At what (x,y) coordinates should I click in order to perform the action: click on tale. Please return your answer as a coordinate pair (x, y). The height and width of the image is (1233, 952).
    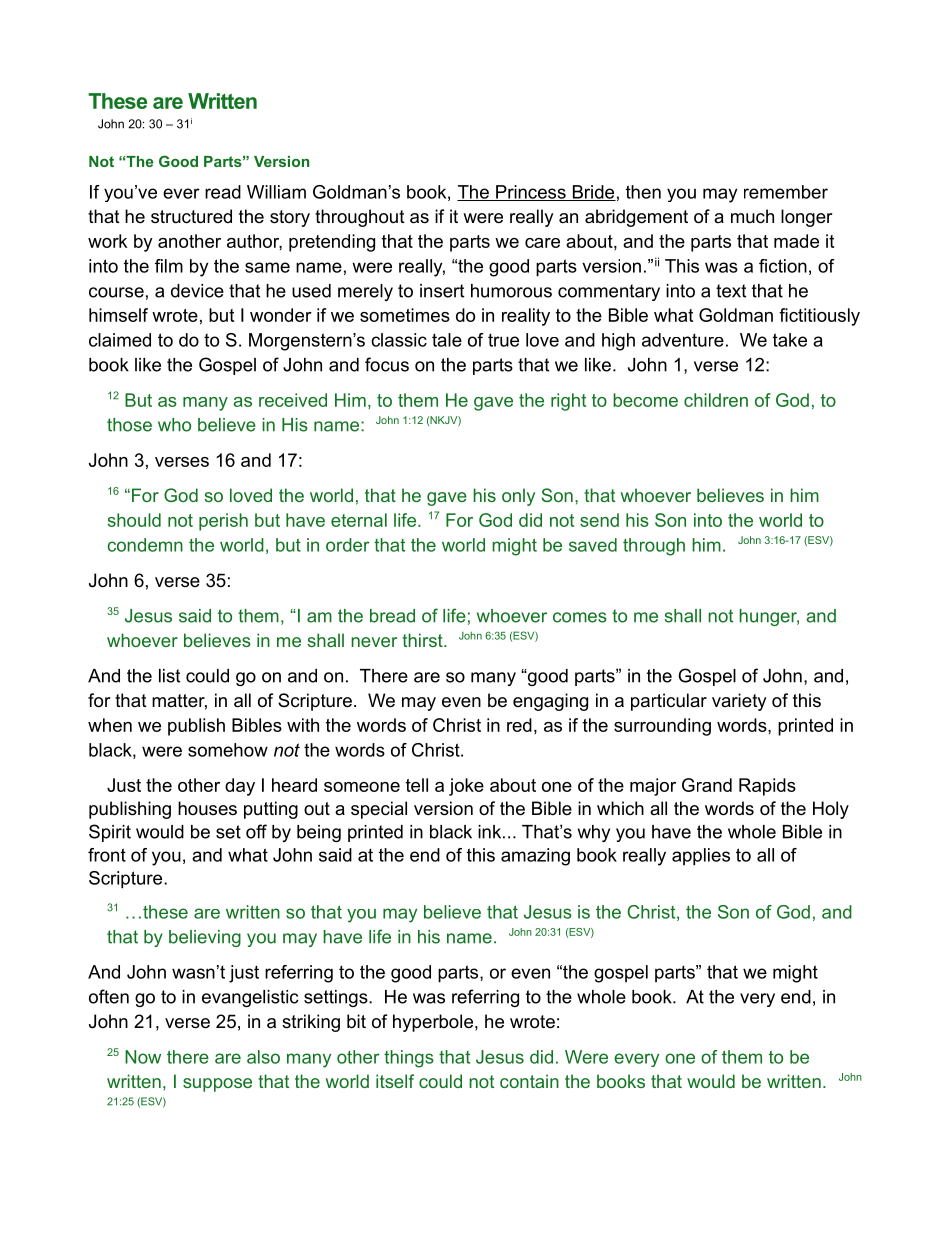
    Looking at the image, I should click on (447, 340).
